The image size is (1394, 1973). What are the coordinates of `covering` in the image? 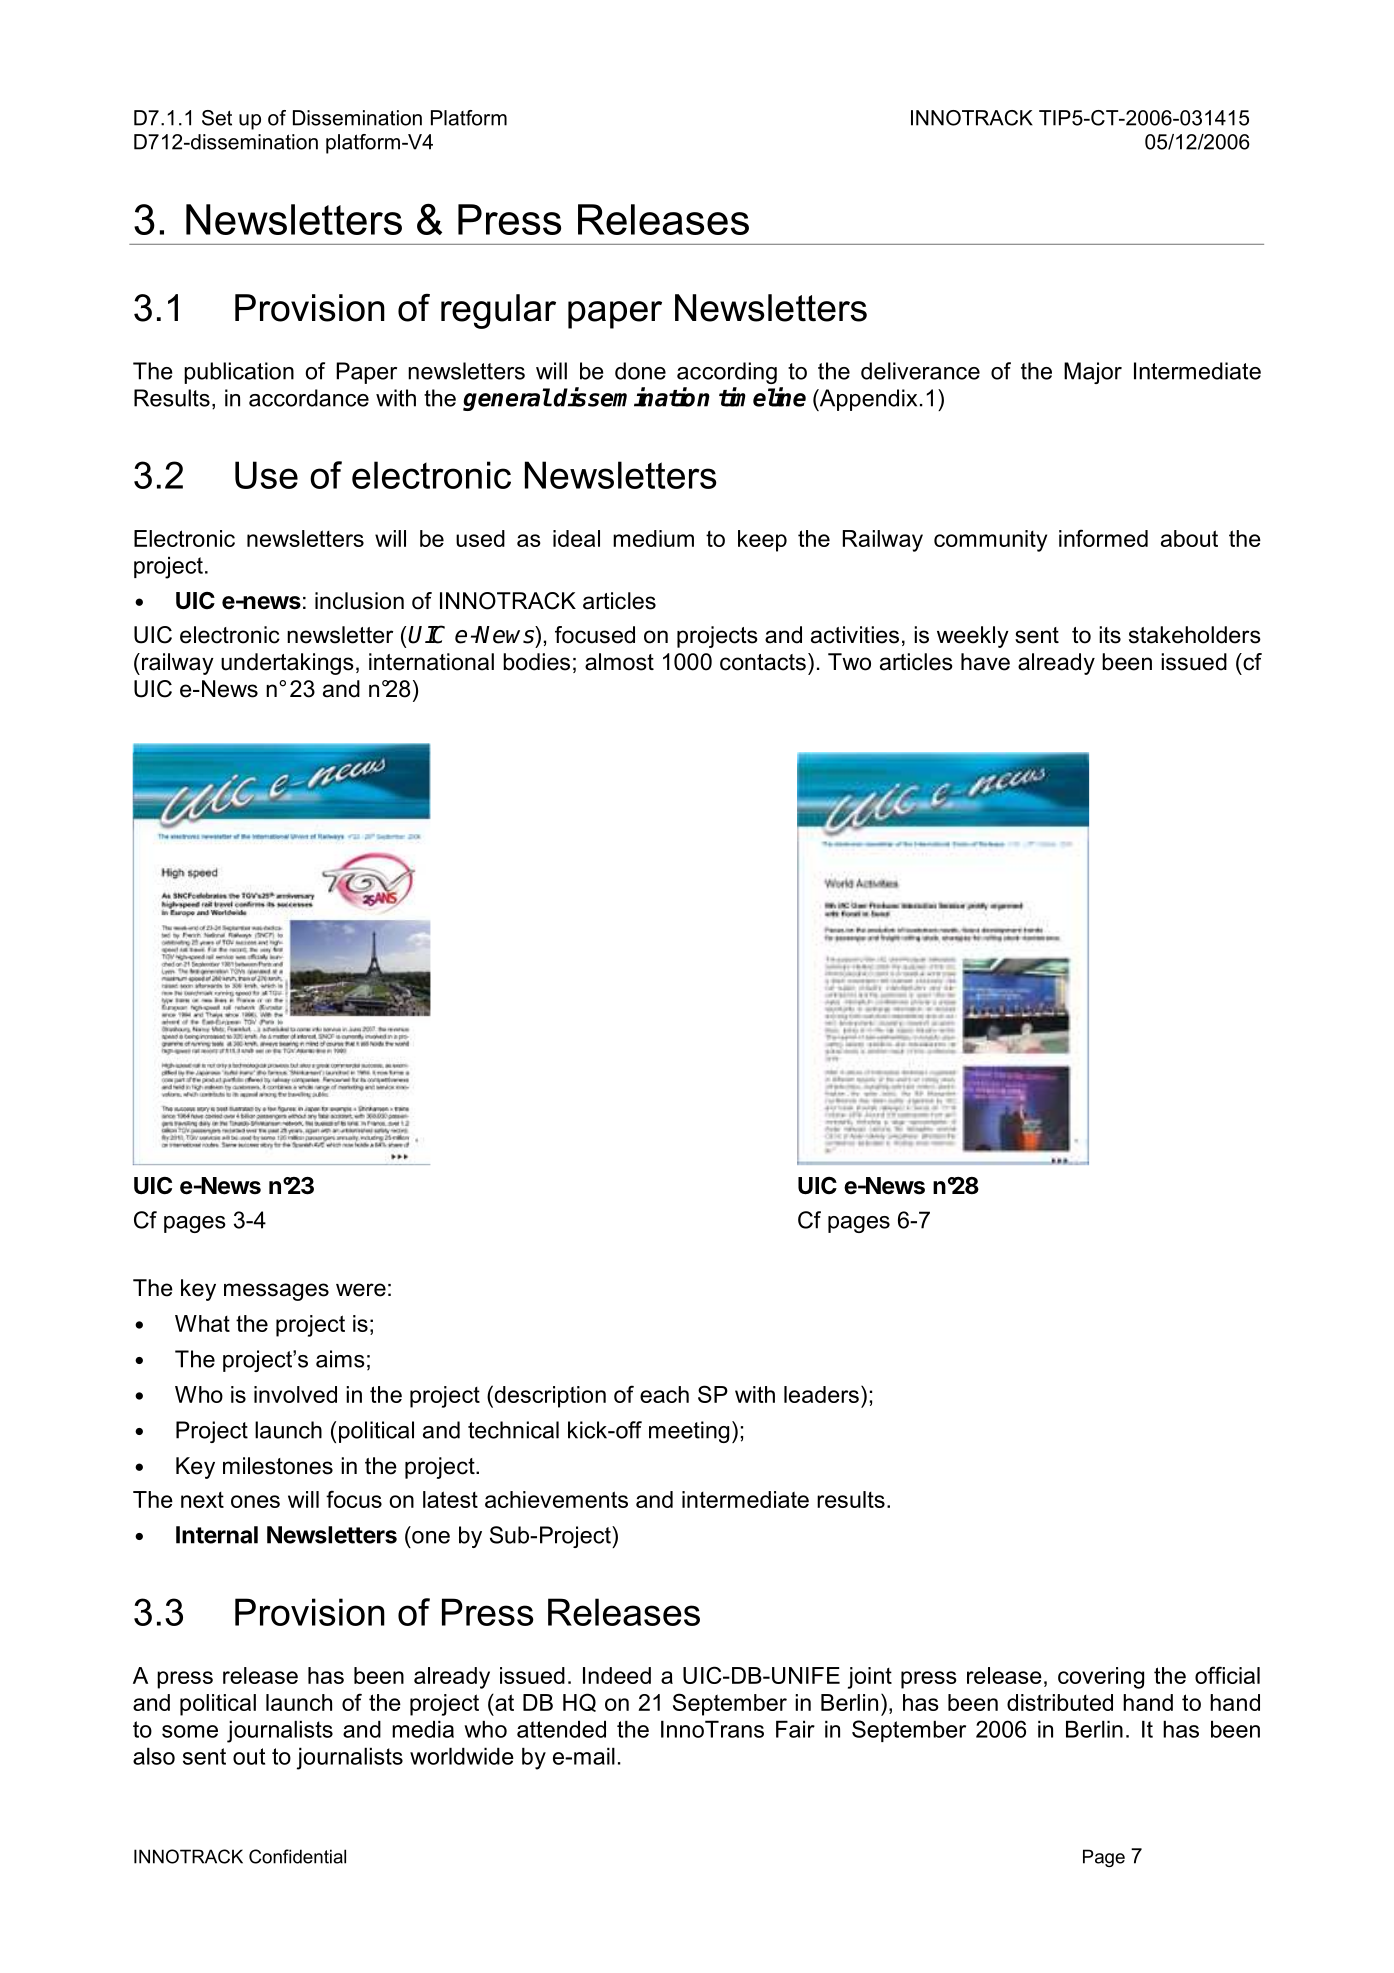 It's located at (1101, 1678).
